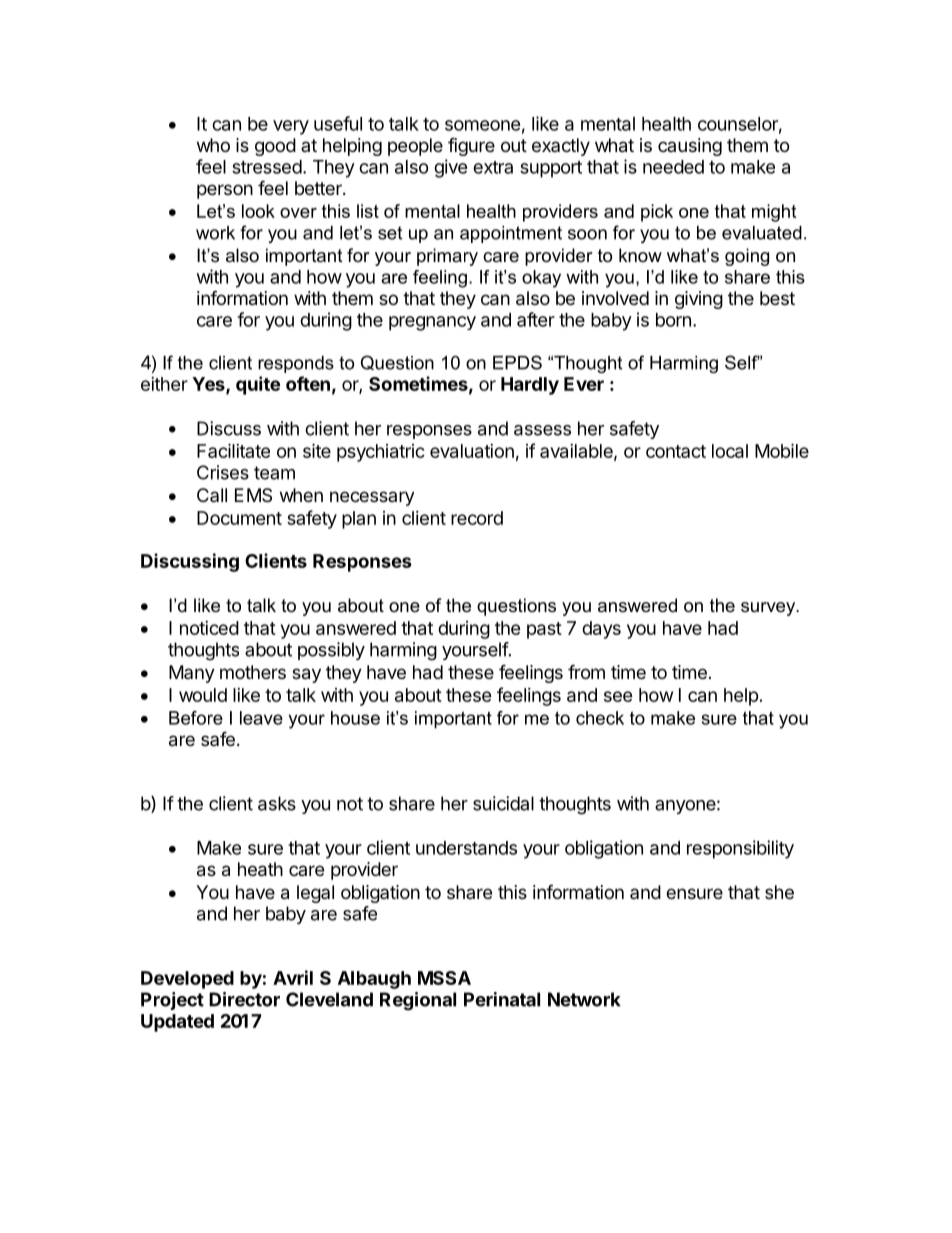 This screenshot has height=1233, width=952. What do you see at coordinates (471, 146) in the screenshot?
I see `figure` at bounding box center [471, 146].
